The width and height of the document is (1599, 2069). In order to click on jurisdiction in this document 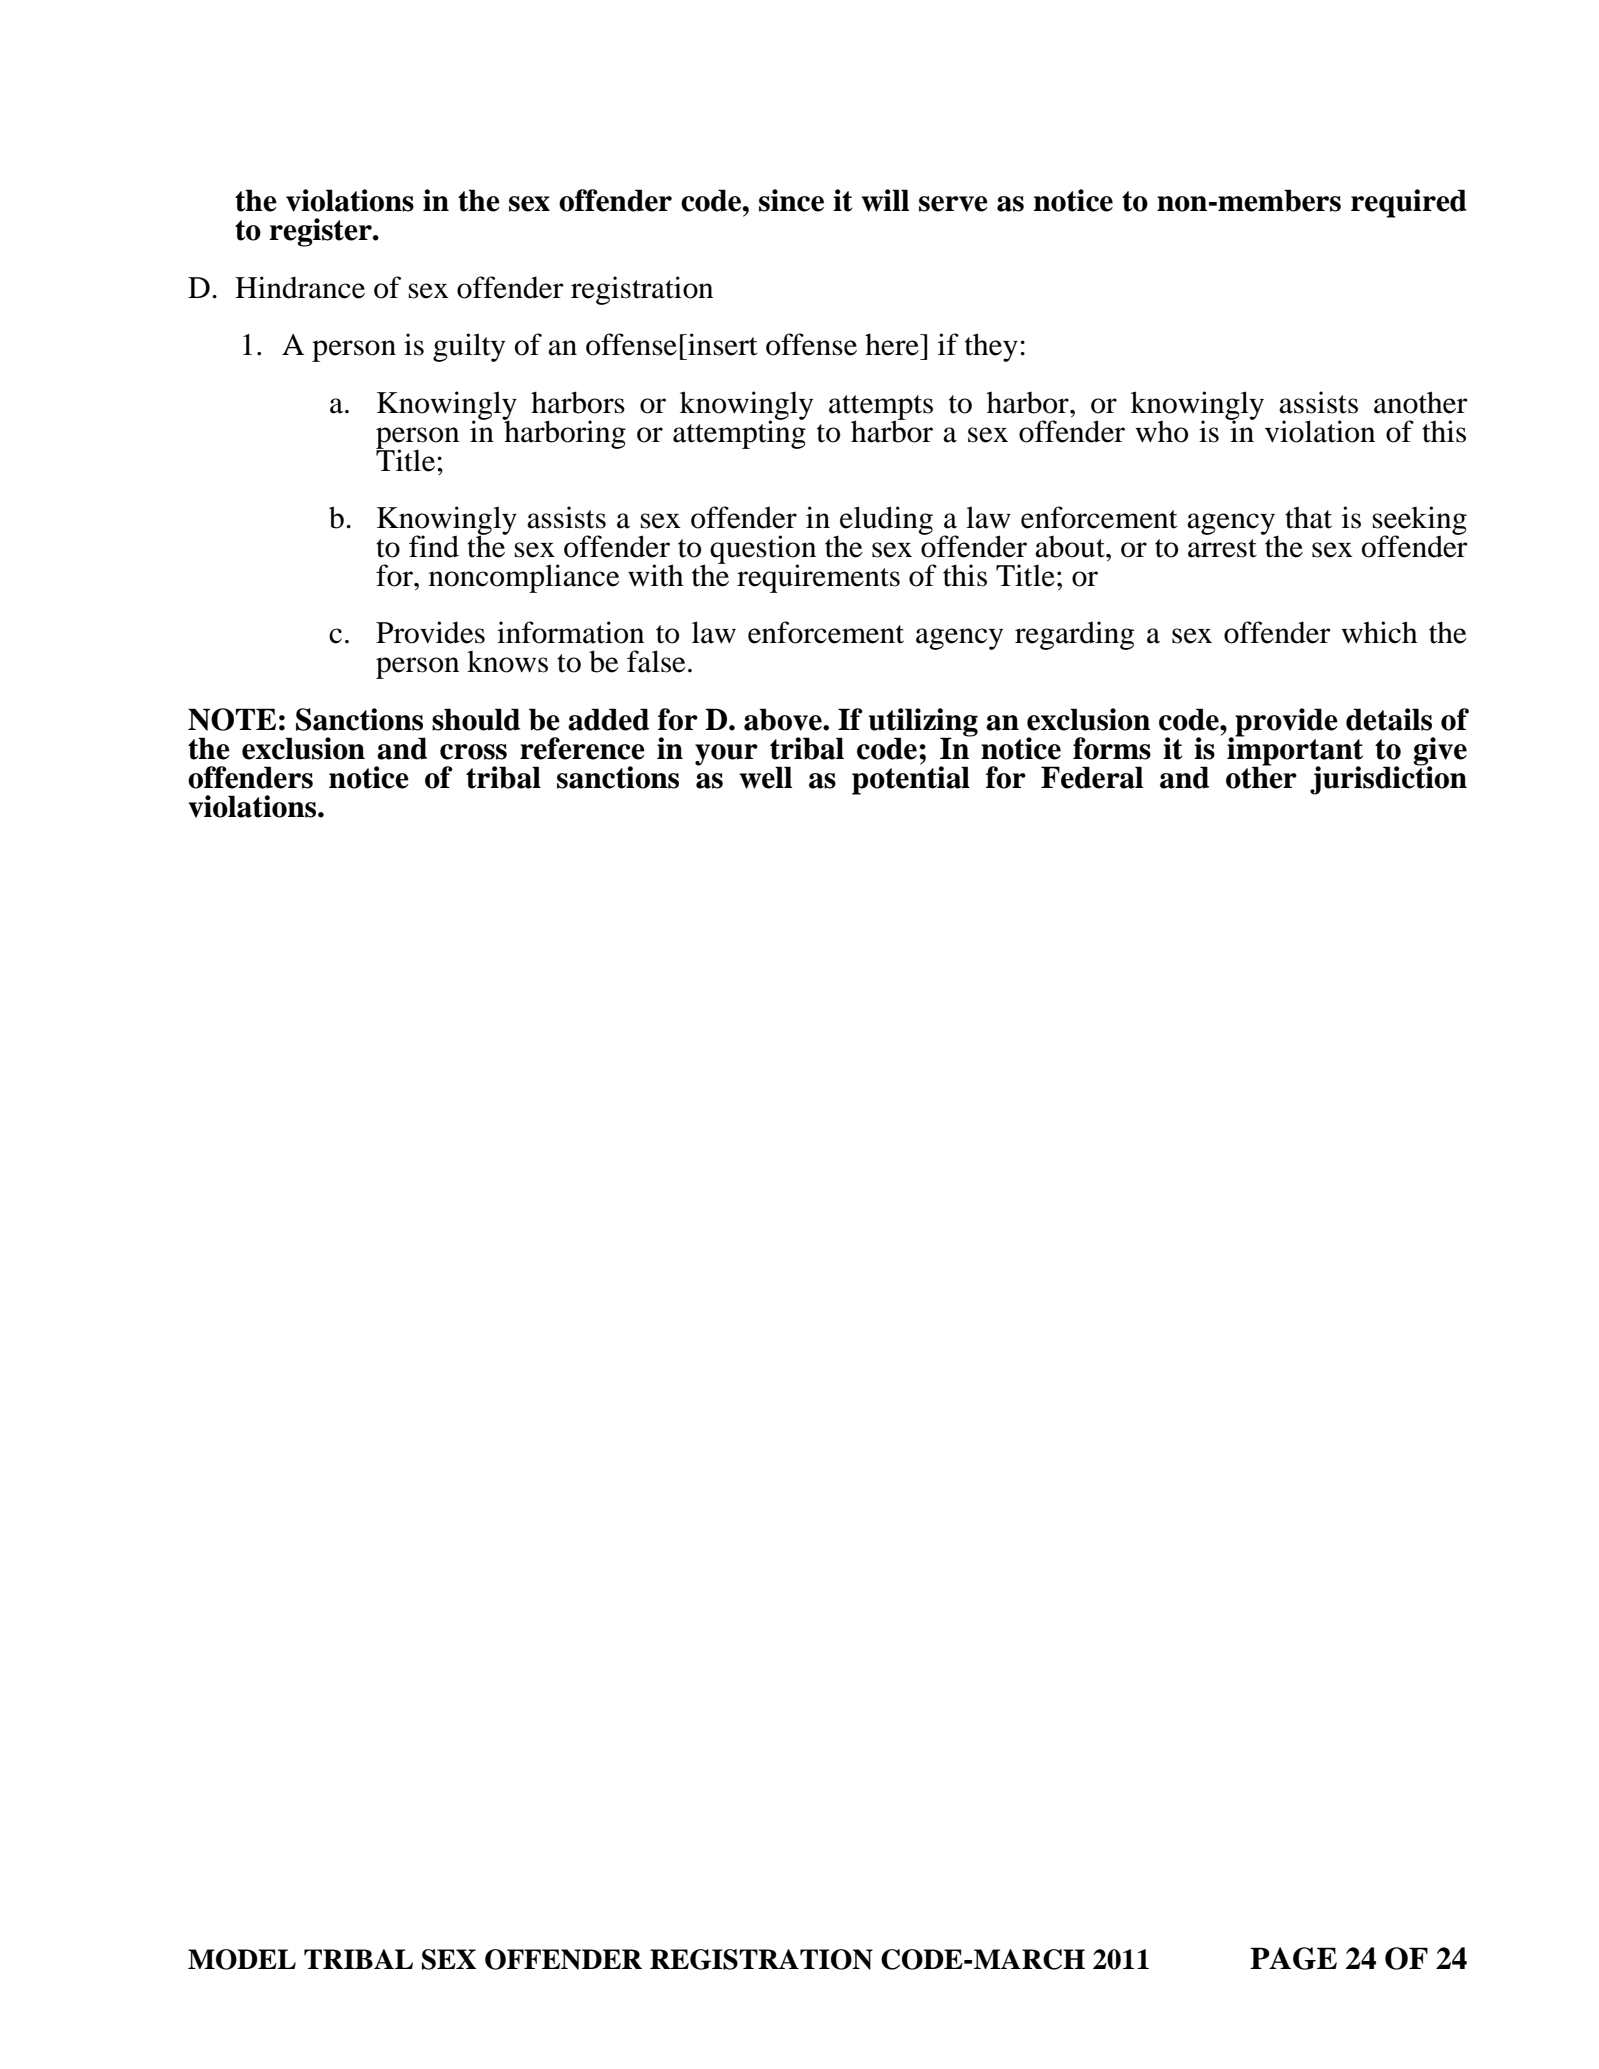, I will do `click(1388, 779)`.
